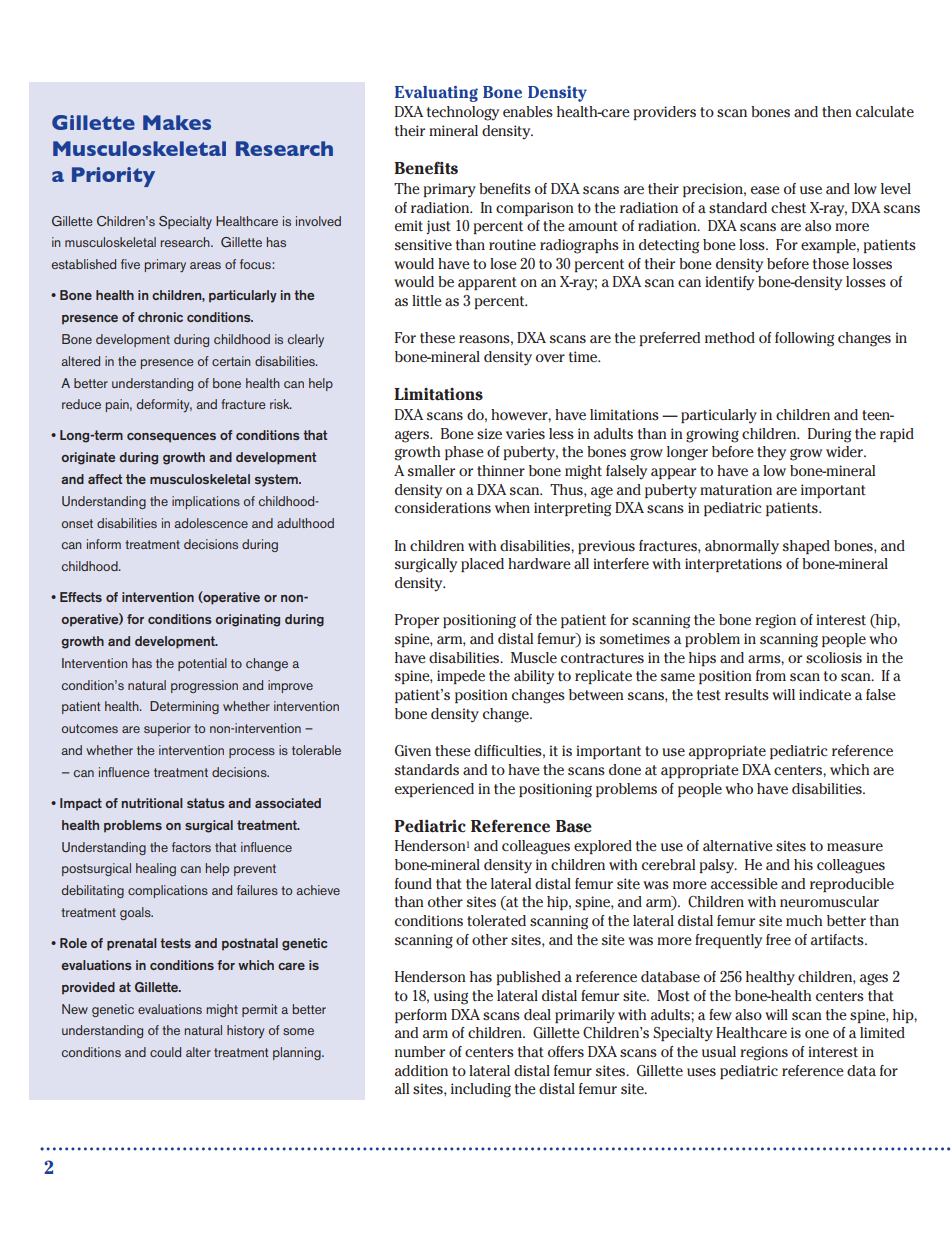  Describe the element at coordinates (837, 111) in the document. I see `then` at that location.
